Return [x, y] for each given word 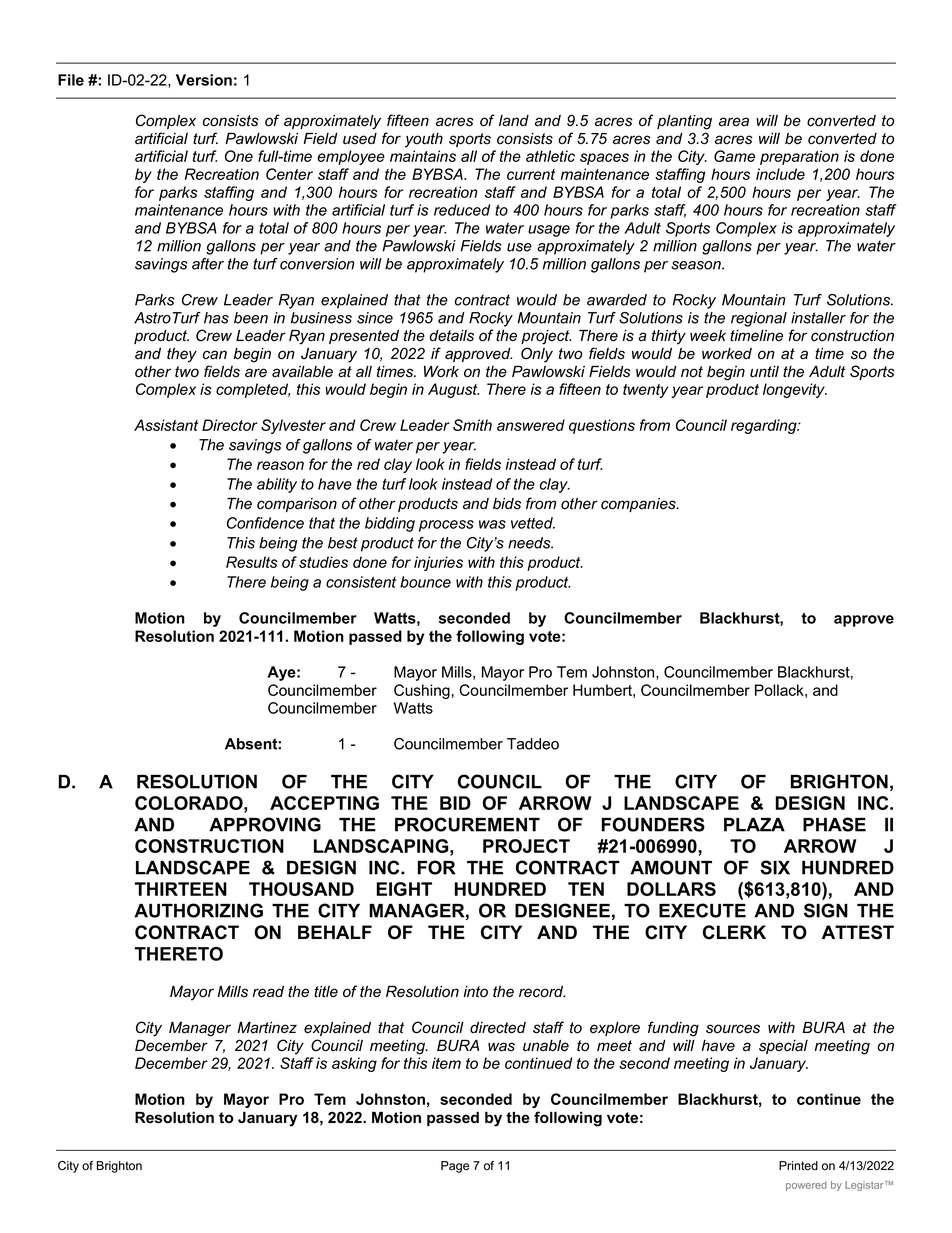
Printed [798, 1166]
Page [455, 1167]
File [71, 80]
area [734, 122]
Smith [472, 425]
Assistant [166, 425]
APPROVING [265, 824]
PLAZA [754, 825]
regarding [765, 426]
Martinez [267, 1028]
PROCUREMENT [467, 824]
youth [424, 140]
